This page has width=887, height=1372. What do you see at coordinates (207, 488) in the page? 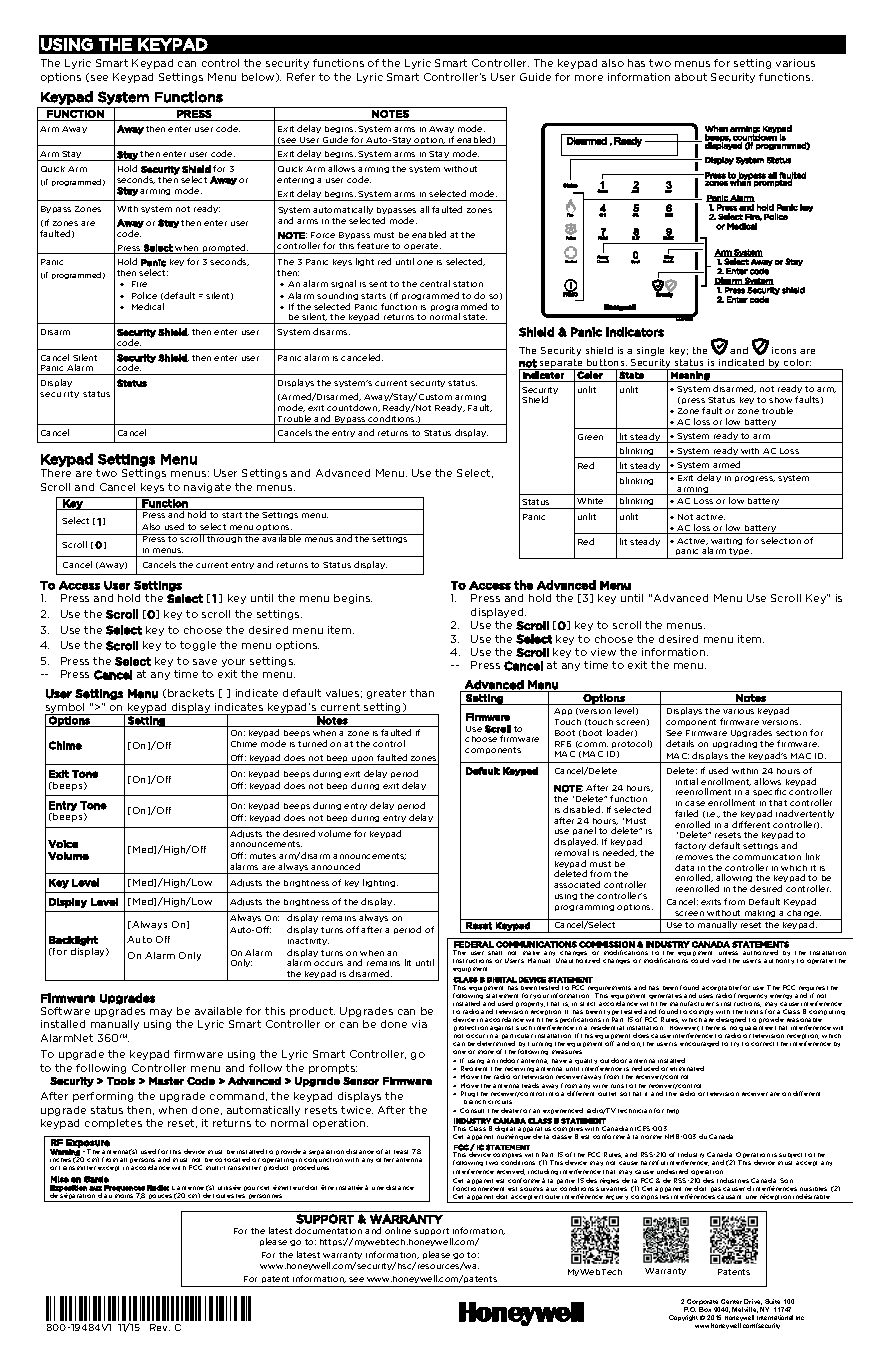
I see `navigate` at bounding box center [207, 488].
